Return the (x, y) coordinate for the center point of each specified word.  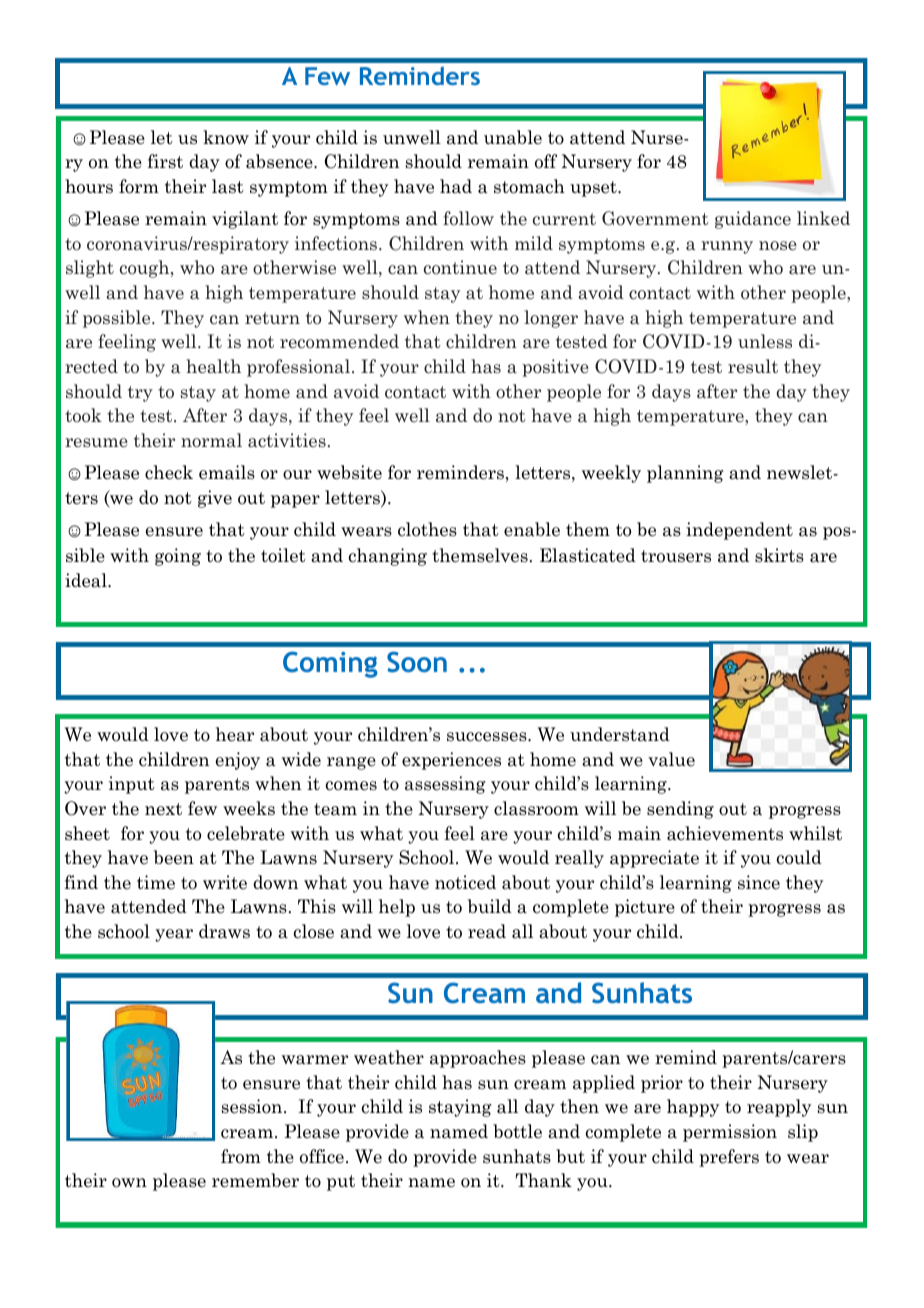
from (241, 1156)
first (165, 161)
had (456, 186)
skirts (779, 555)
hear (235, 734)
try (140, 394)
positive (555, 368)
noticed (465, 882)
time (156, 882)
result (753, 366)
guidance (753, 220)
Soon (417, 662)
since (759, 882)
